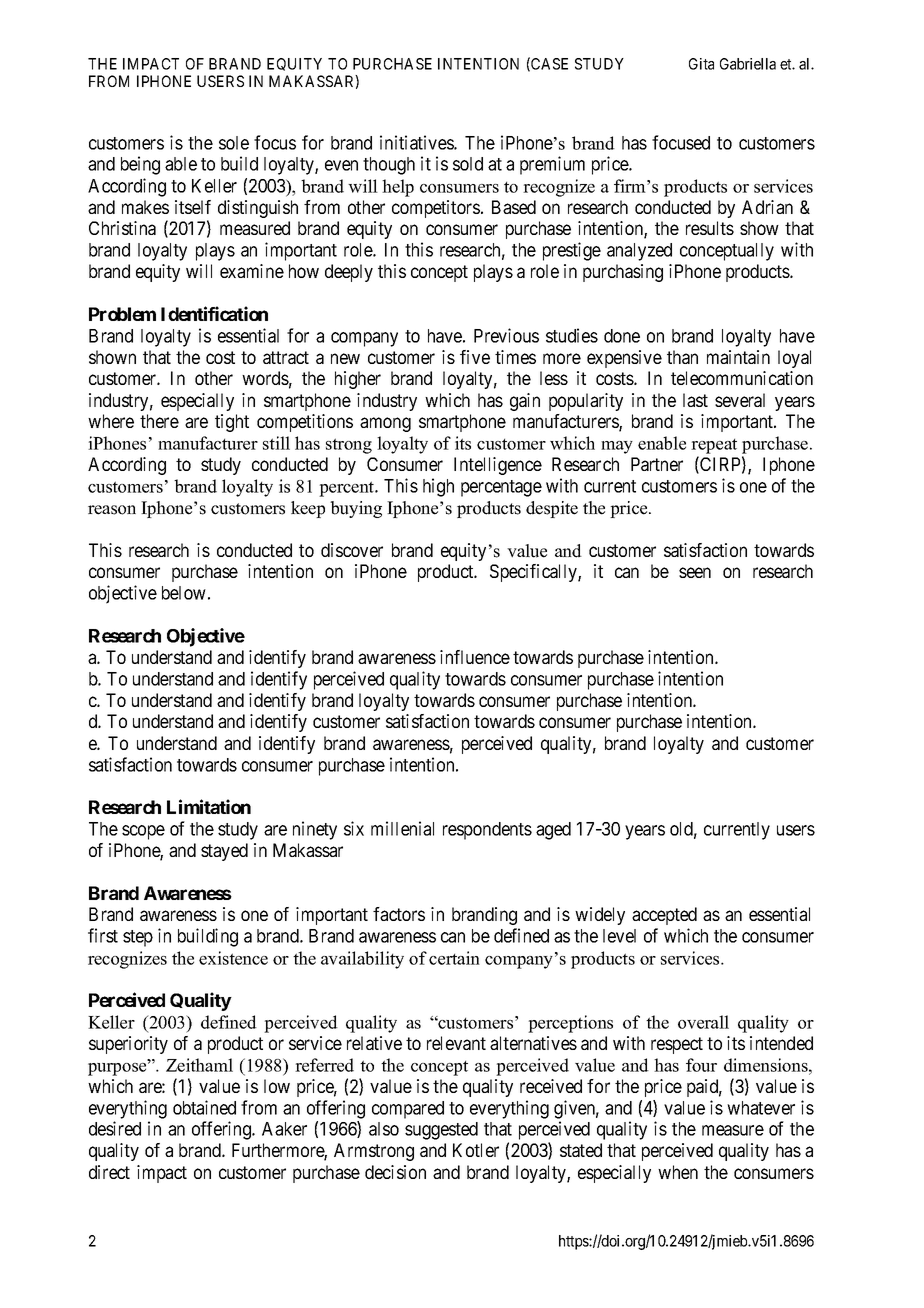  I want to click on sold, so click(468, 164).
